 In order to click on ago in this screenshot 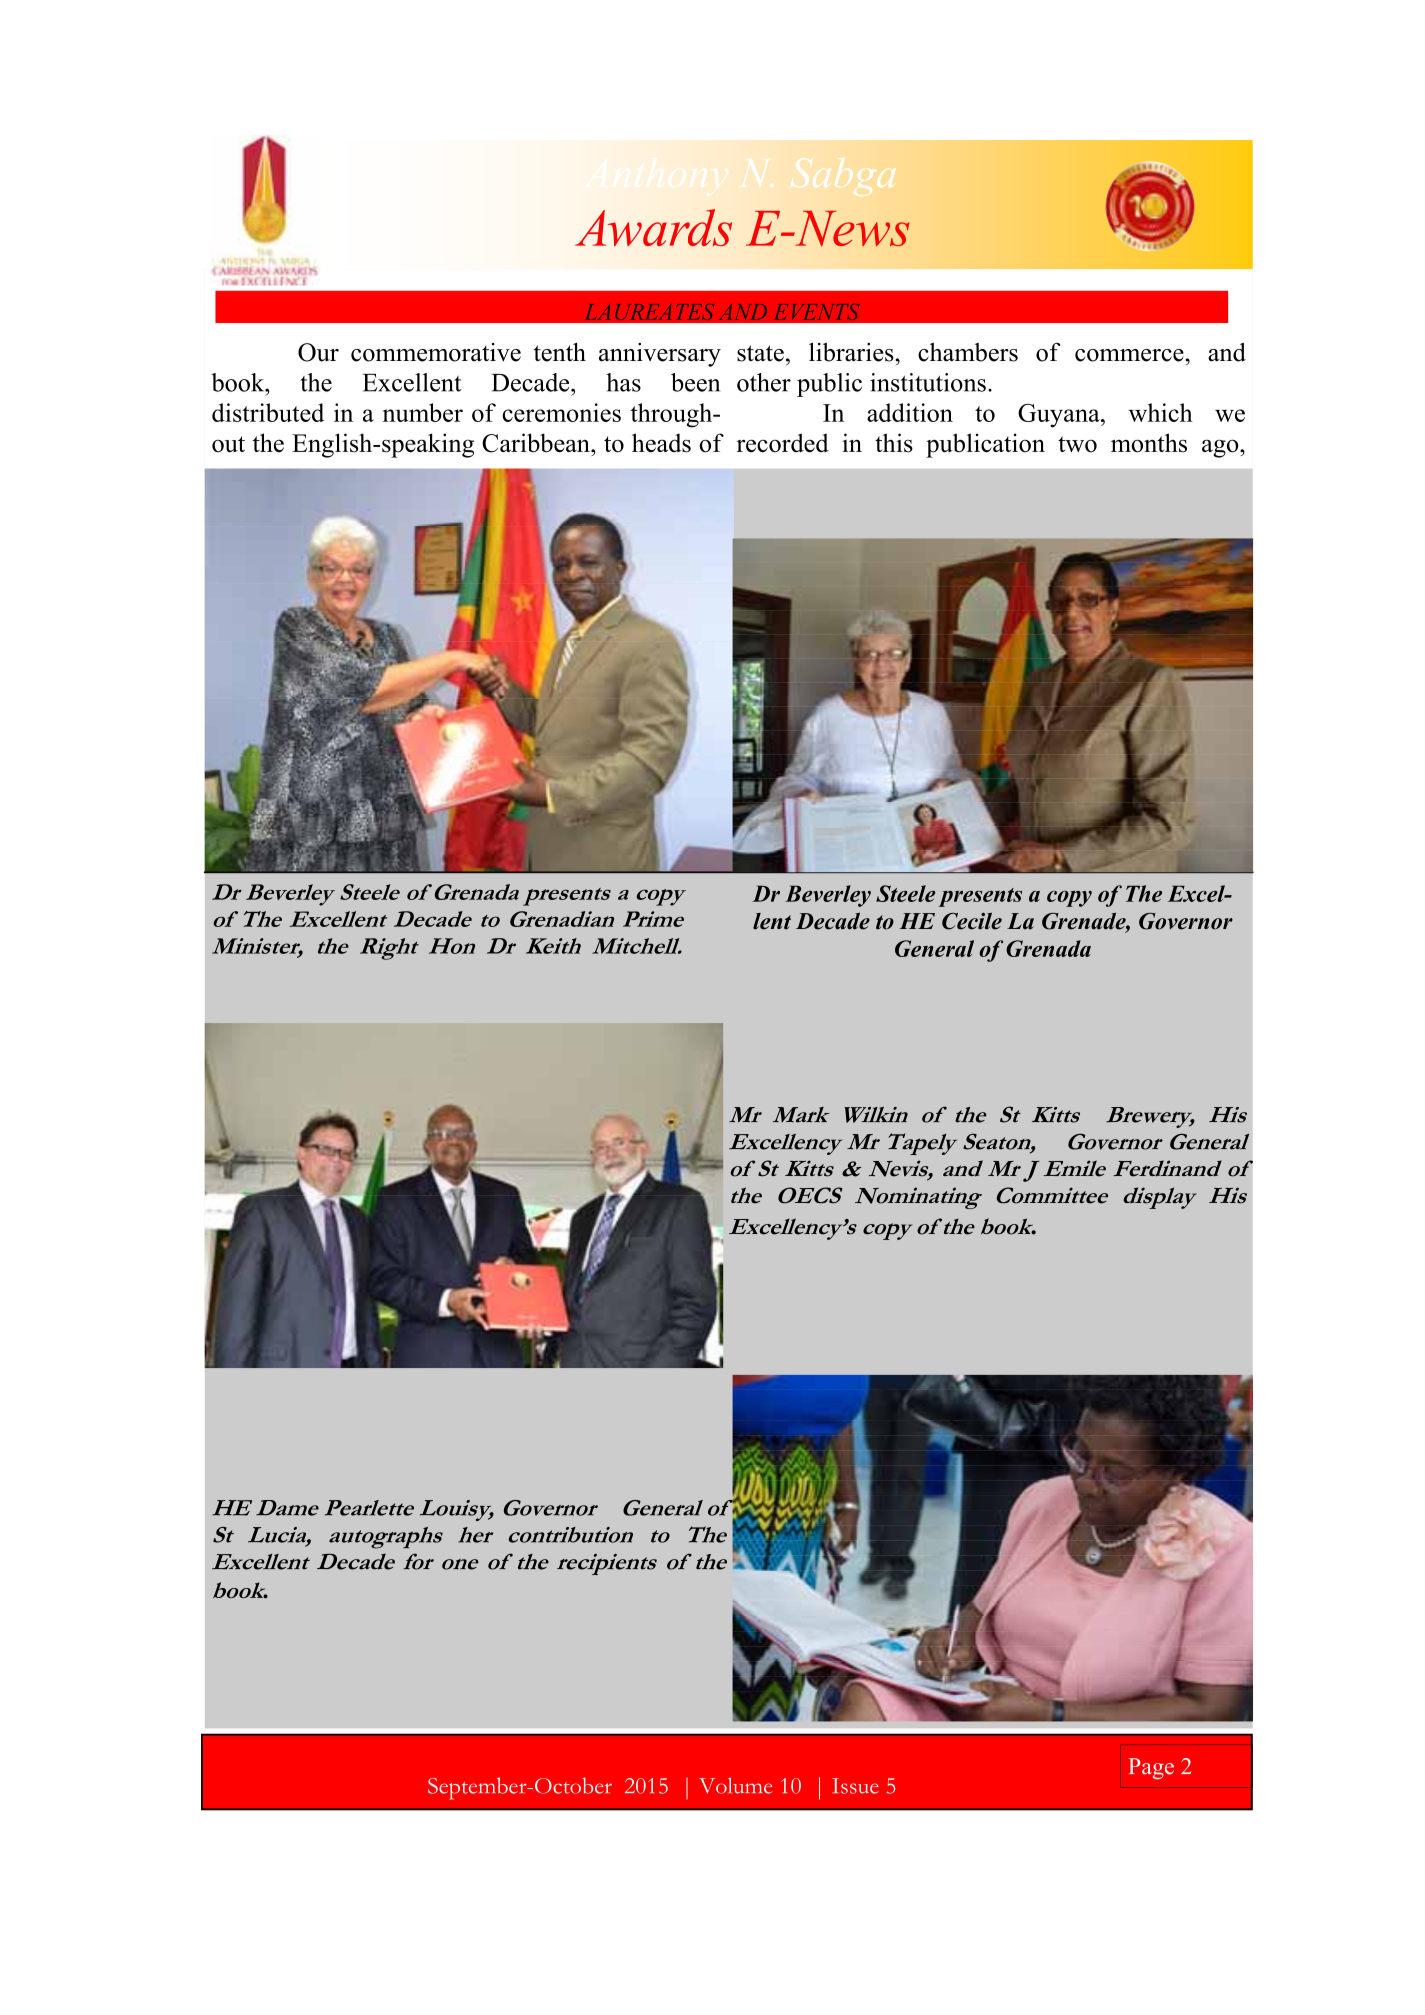, I will do `click(1221, 448)`.
